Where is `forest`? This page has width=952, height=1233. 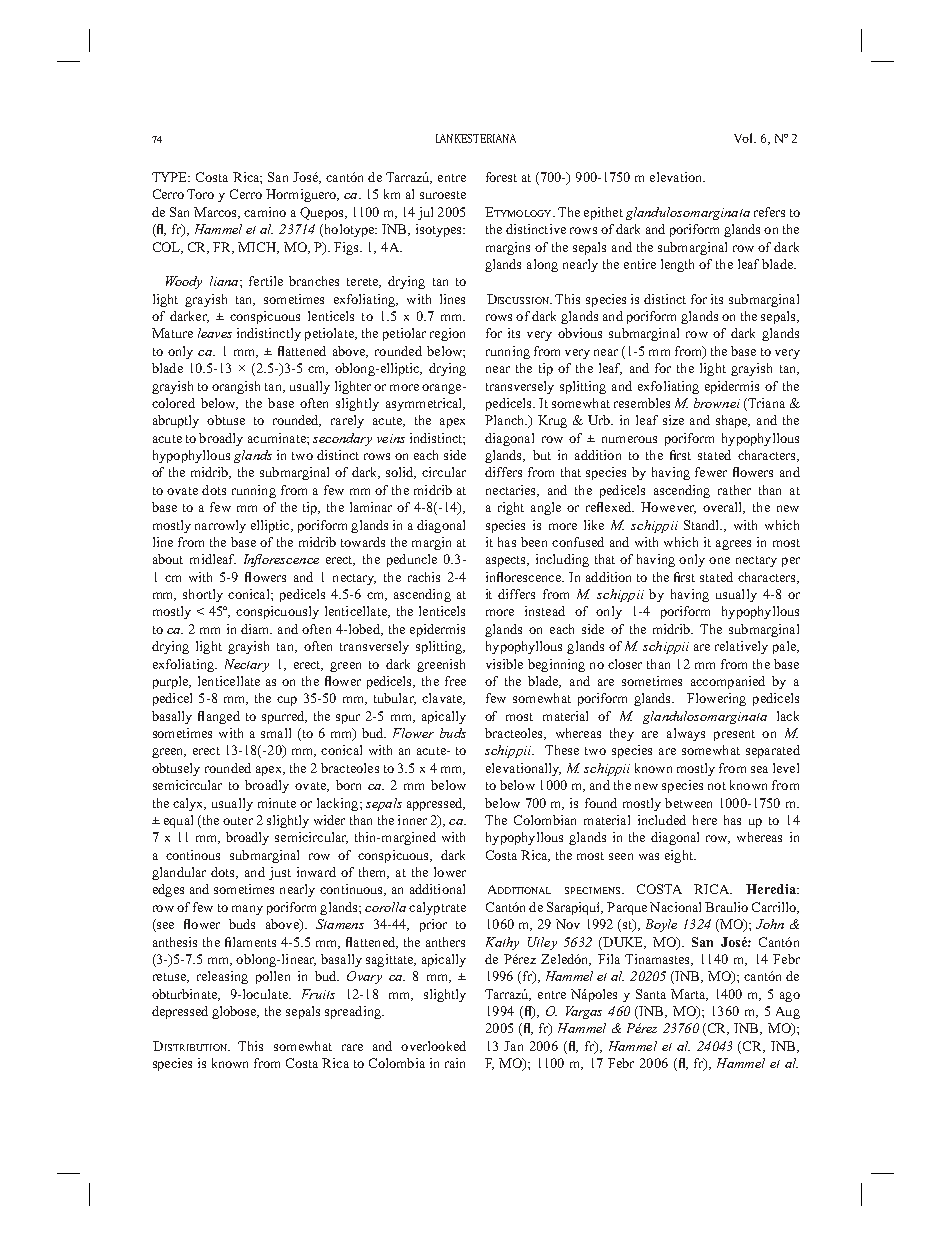
forest is located at coordinates (501, 177).
